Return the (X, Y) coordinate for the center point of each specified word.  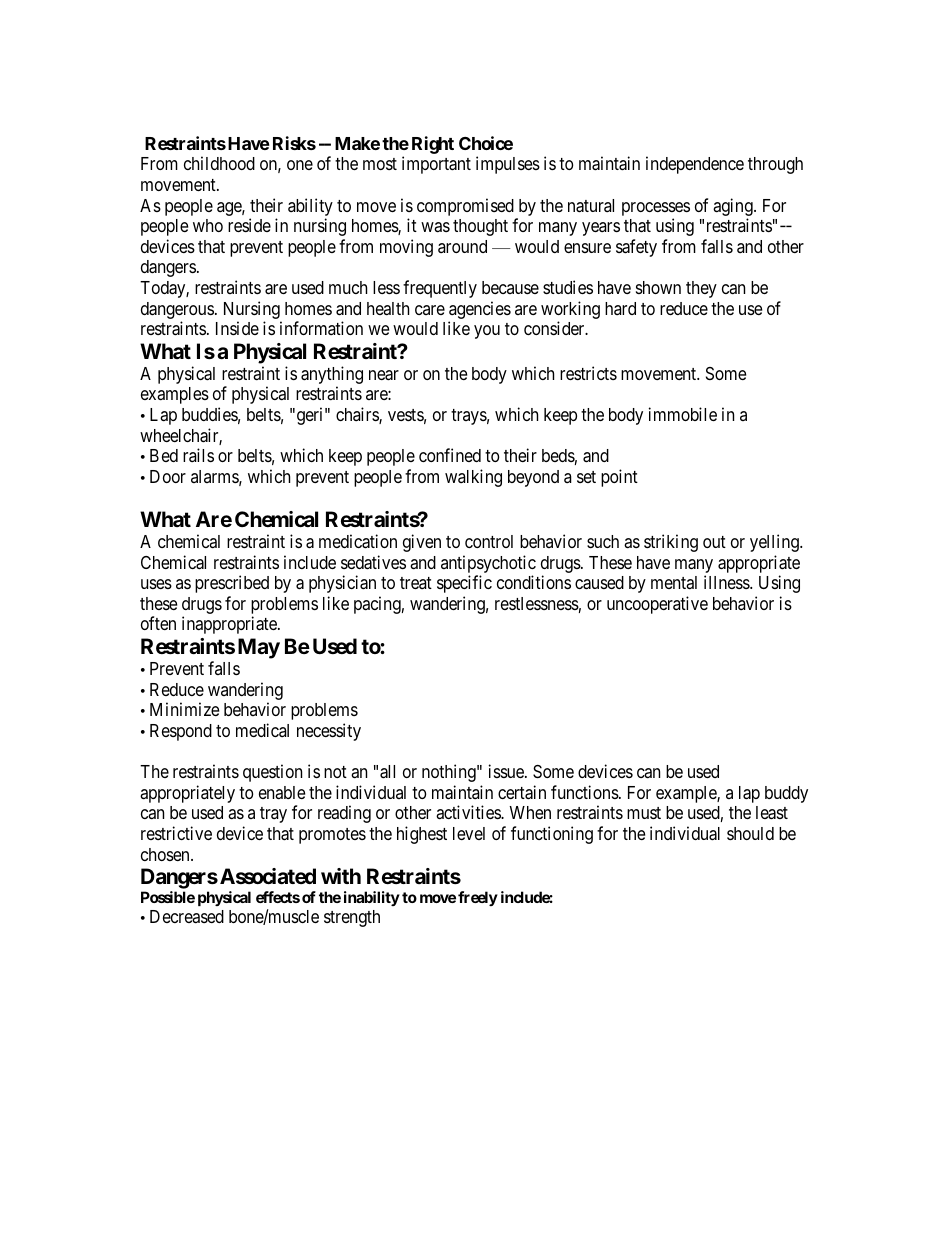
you (487, 332)
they (701, 289)
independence (695, 165)
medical (262, 730)
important (436, 165)
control (489, 541)
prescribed (232, 584)
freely (478, 898)
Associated (268, 876)
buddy (786, 794)
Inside (237, 328)
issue (507, 771)
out (714, 542)
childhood (219, 163)
